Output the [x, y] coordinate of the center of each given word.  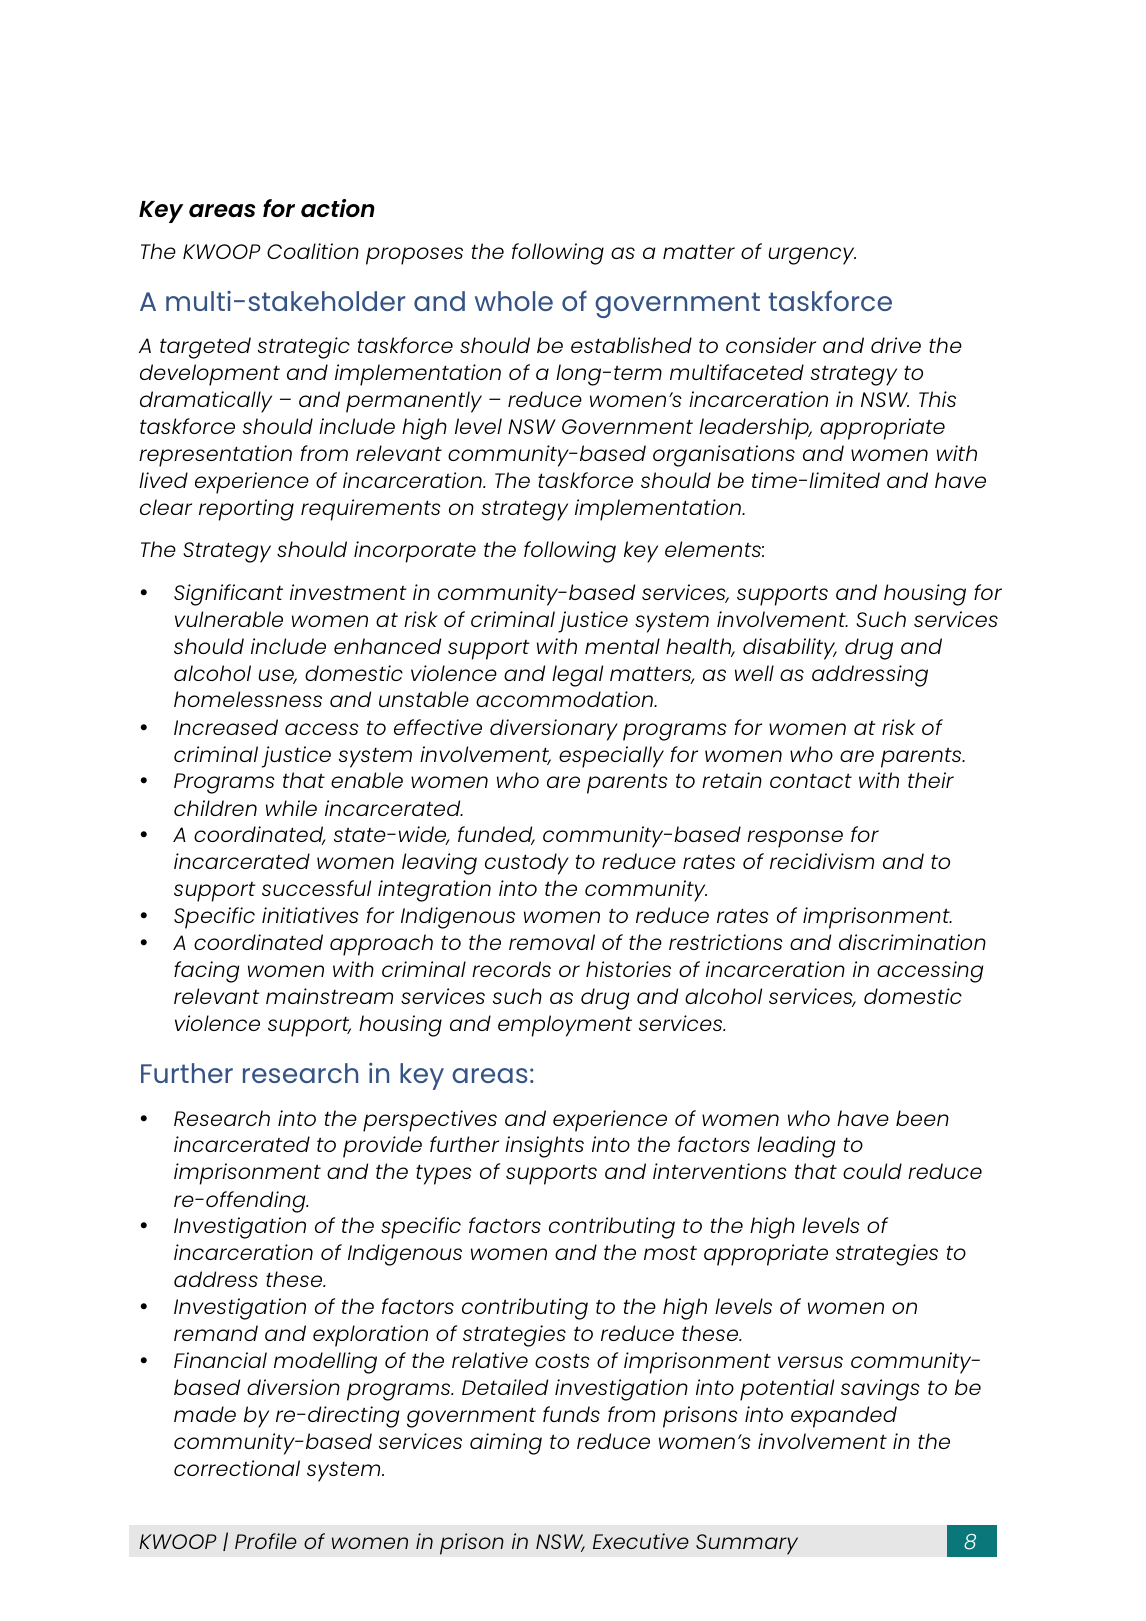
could [872, 1171]
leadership [755, 429]
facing [206, 972]
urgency [812, 256]
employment [565, 1026]
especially [611, 757]
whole [514, 301]
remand [216, 1333]
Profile [266, 1541]
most [670, 1252]
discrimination [912, 942]
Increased [226, 727]
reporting [246, 510]
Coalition [313, 251]
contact [811, 780]
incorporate [415, 552]
